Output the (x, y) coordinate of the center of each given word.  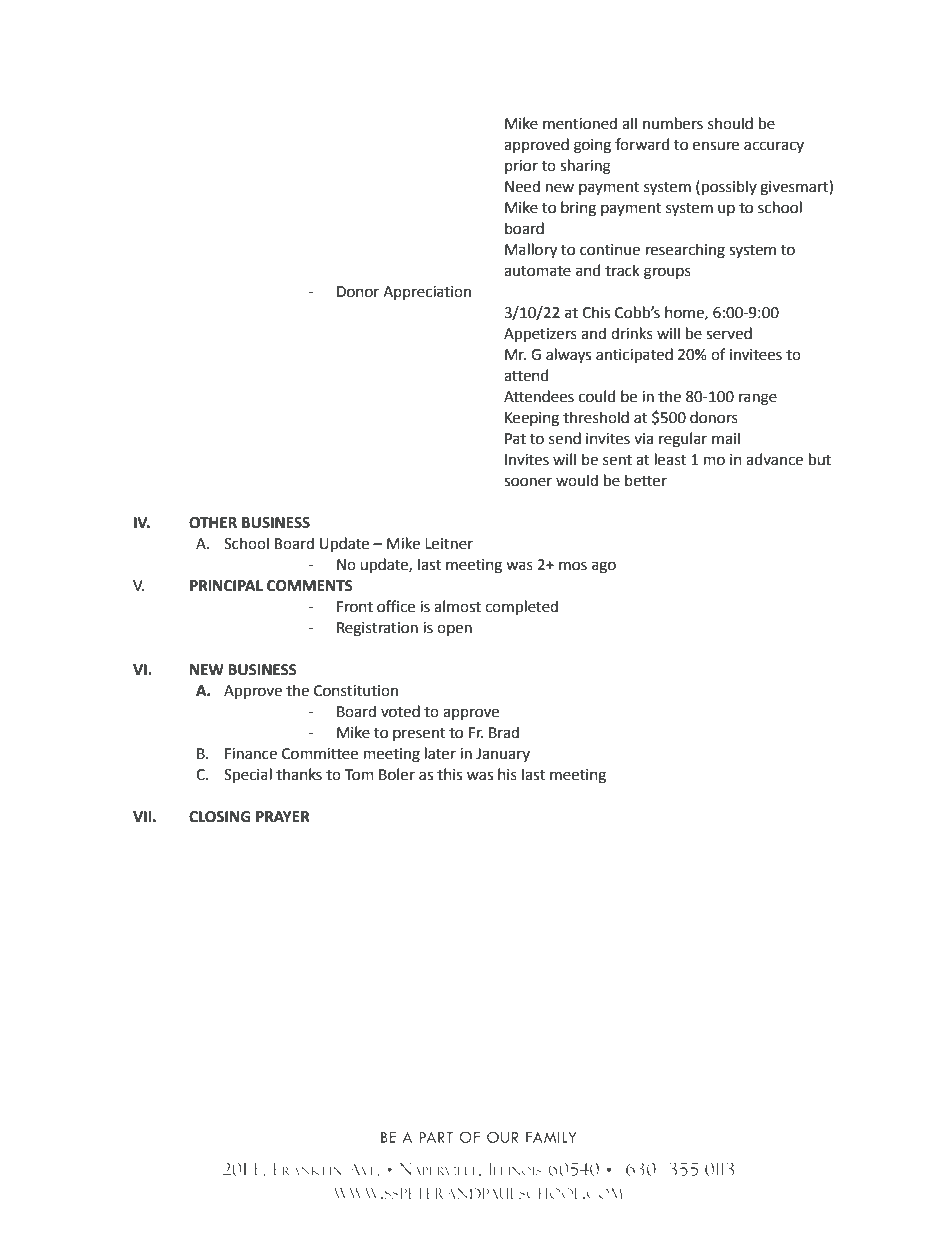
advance (774, 459)
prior (521, 167)
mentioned (580, 123)
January (503, 755)
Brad (504, 732)
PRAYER (283, 816)
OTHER (213, 523)
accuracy (774, 147)
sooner (528, 482)
